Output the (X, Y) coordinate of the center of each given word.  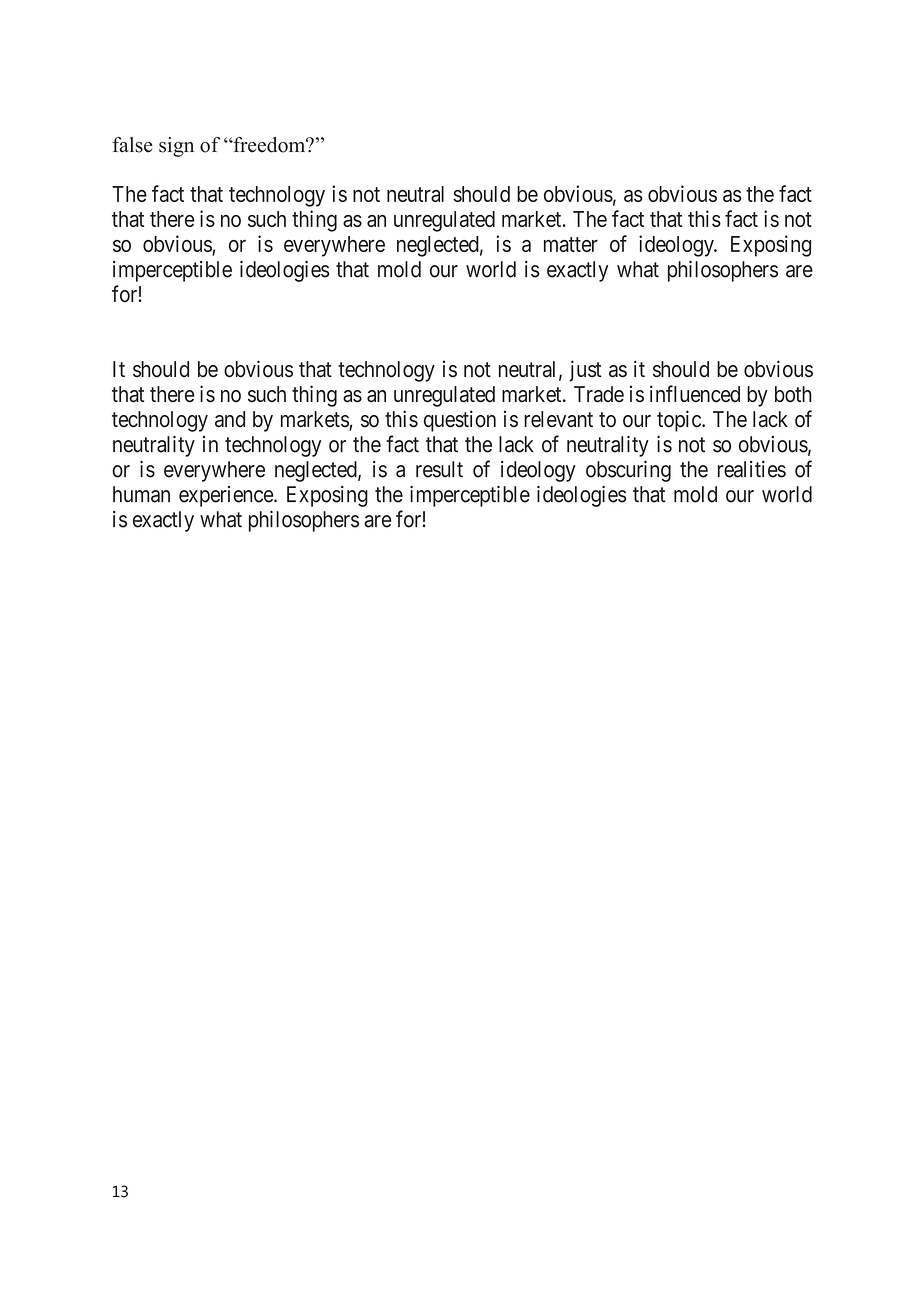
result (439, 469)
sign (176, 147)
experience (227, 496)
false (132, 145)
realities (752, 469)
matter (571, 244)
